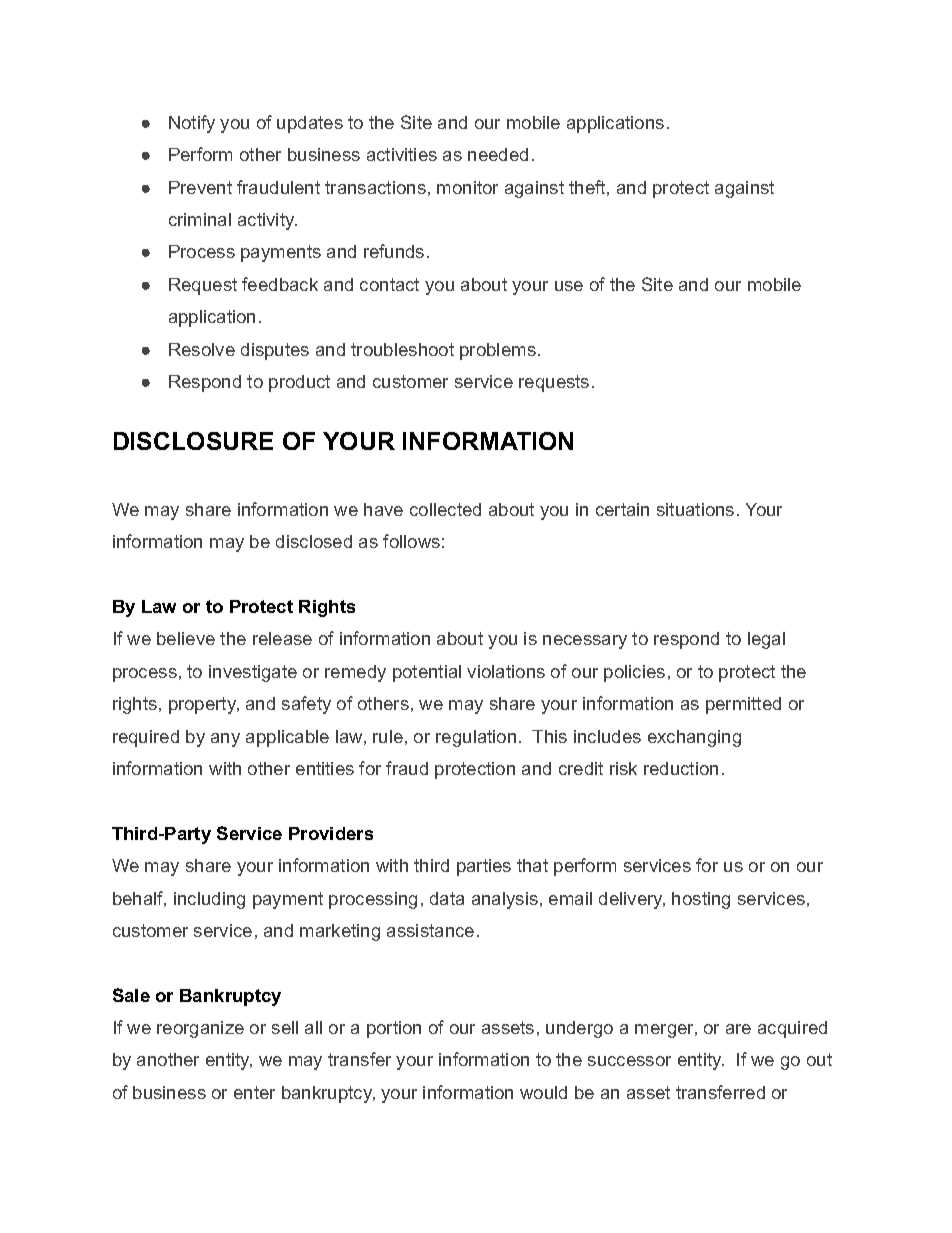 The width and height of the image is (952, 1233). Describe the element at coordinates (498, 154) in the image. I see `needed` at that location.
